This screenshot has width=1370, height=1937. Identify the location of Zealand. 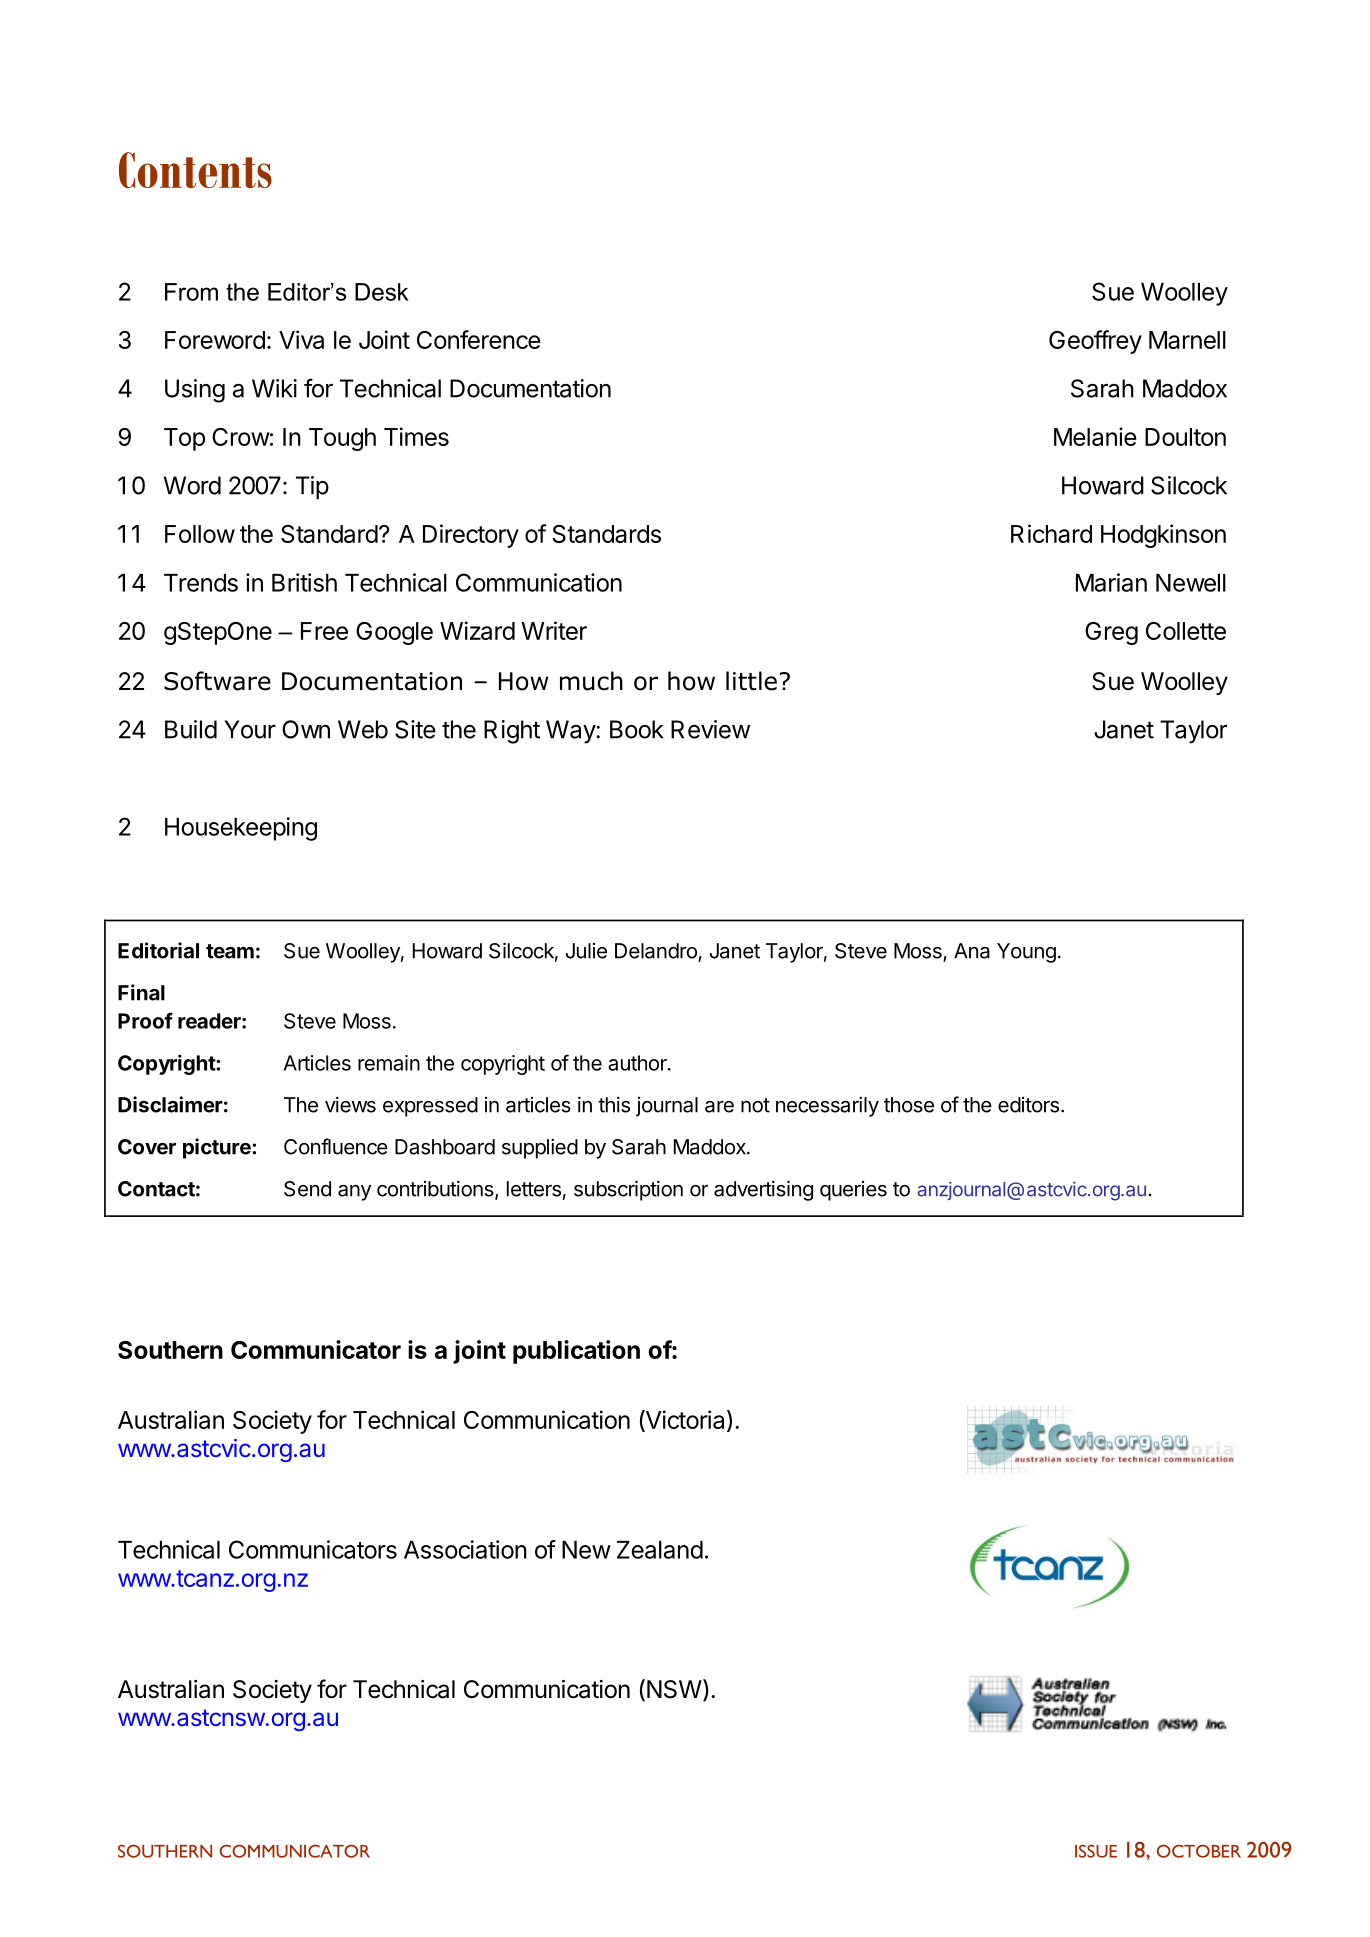
(660, 1550).
